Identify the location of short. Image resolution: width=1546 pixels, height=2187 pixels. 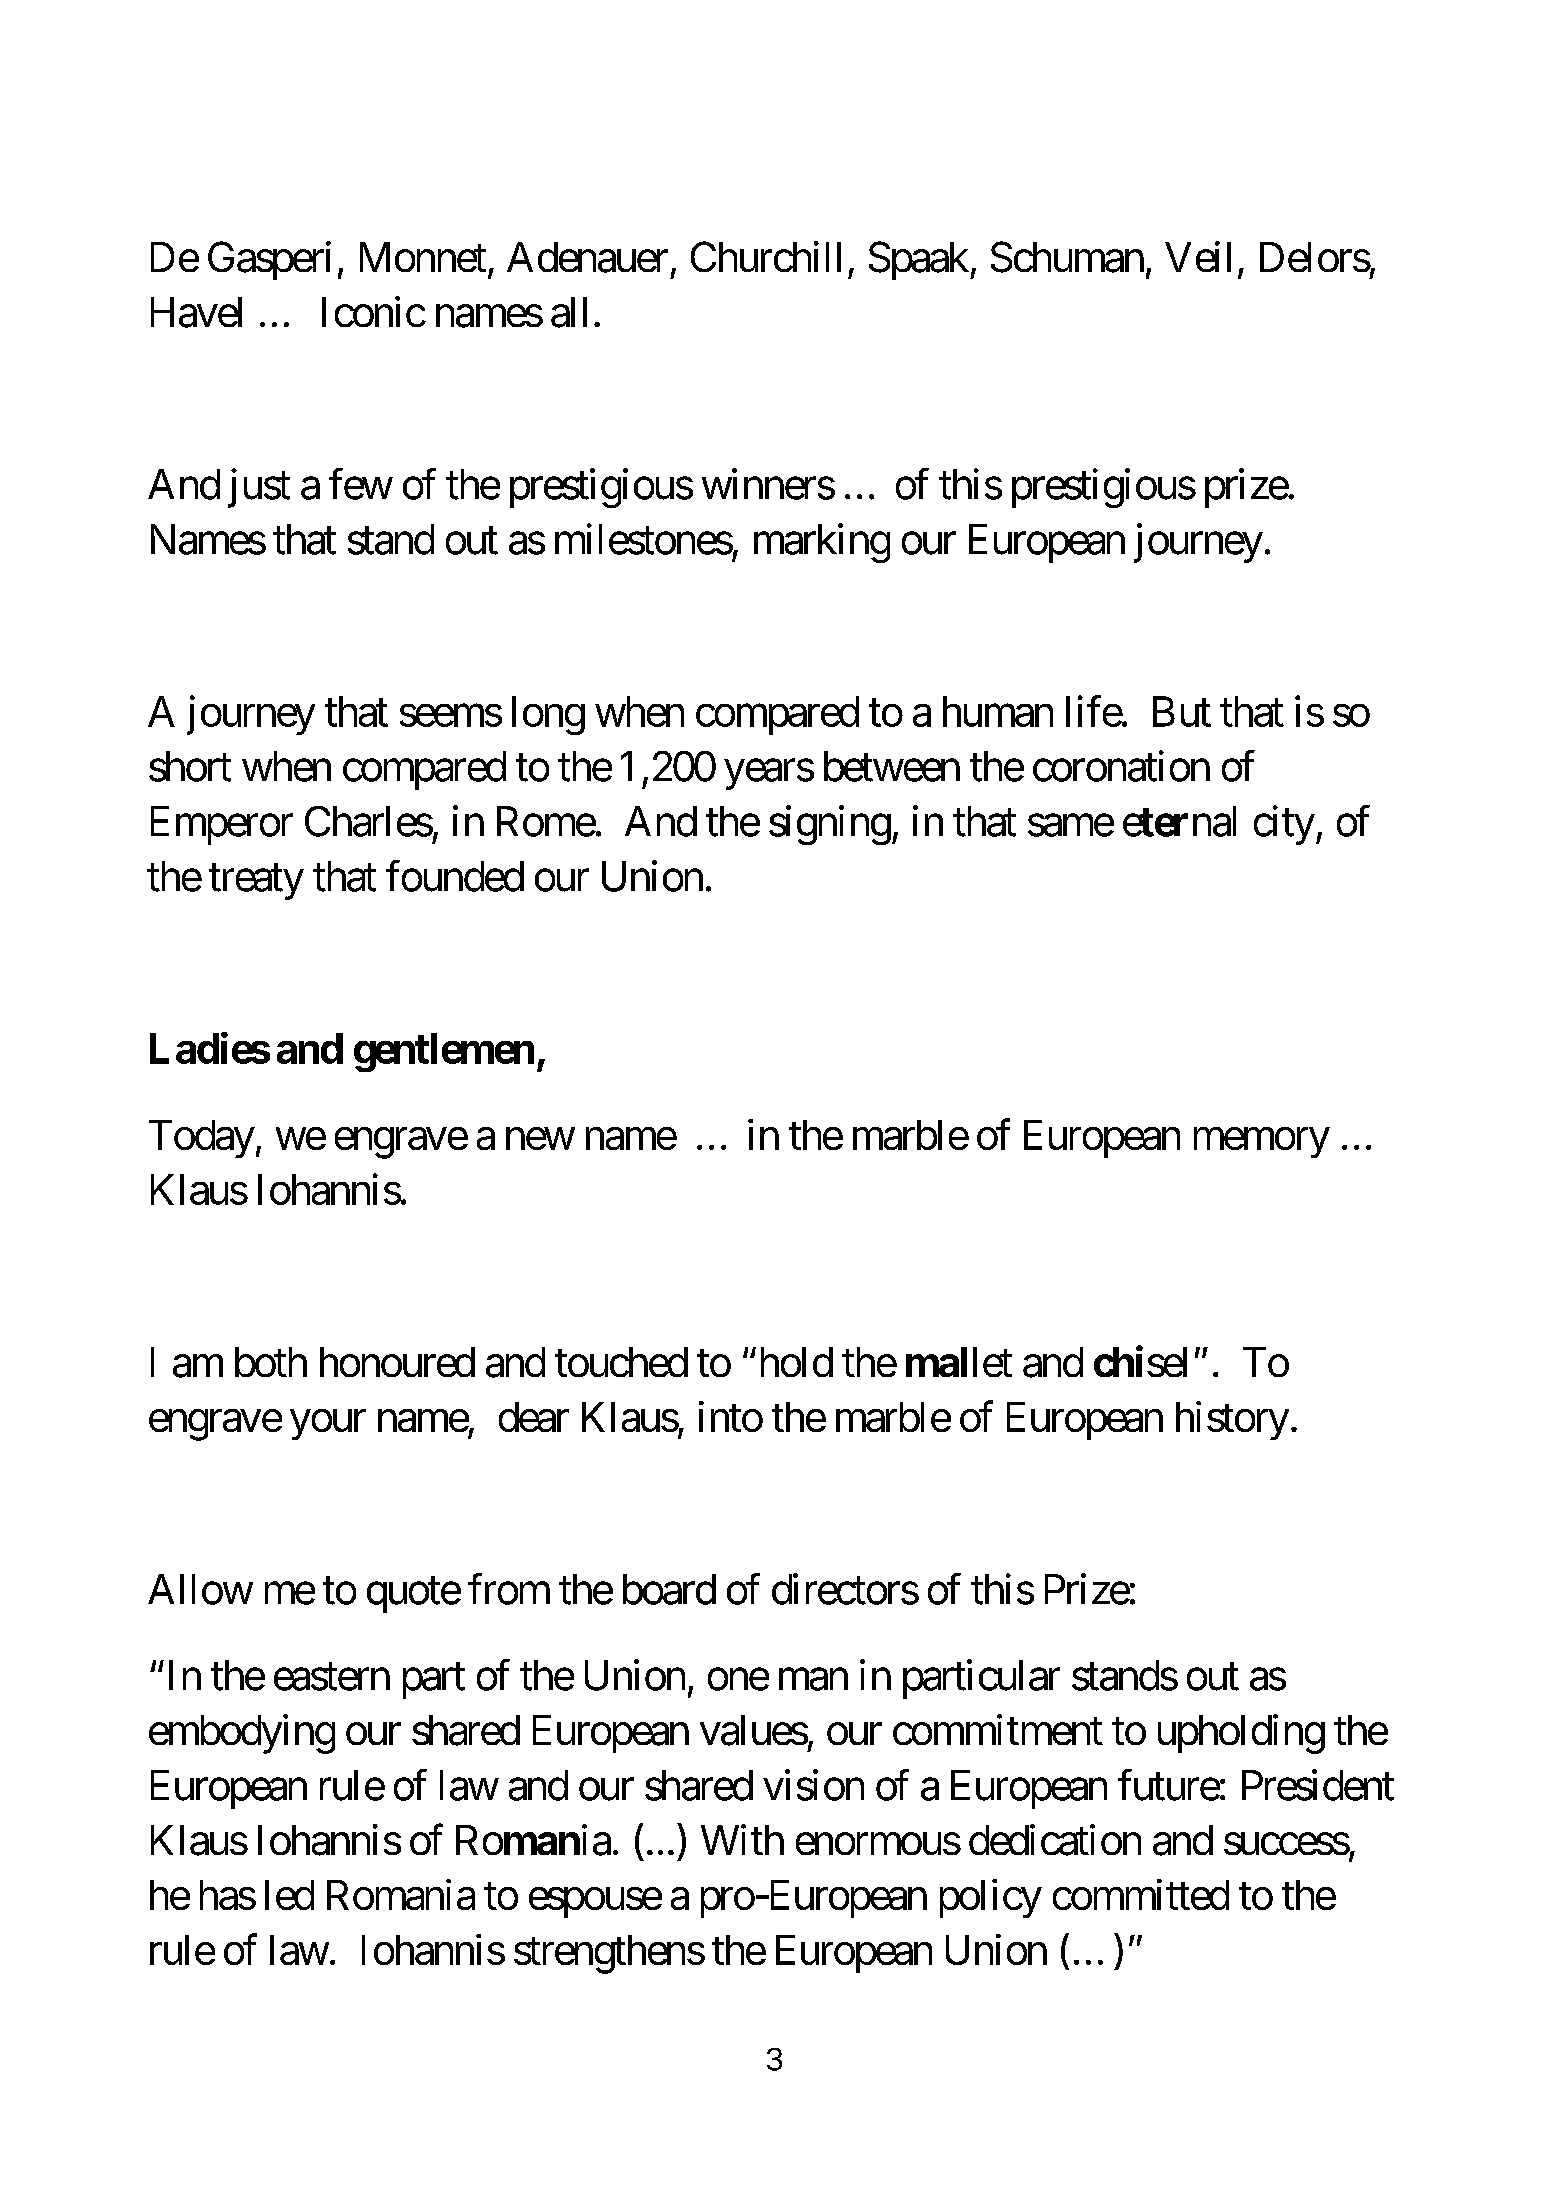
(190, 766).
